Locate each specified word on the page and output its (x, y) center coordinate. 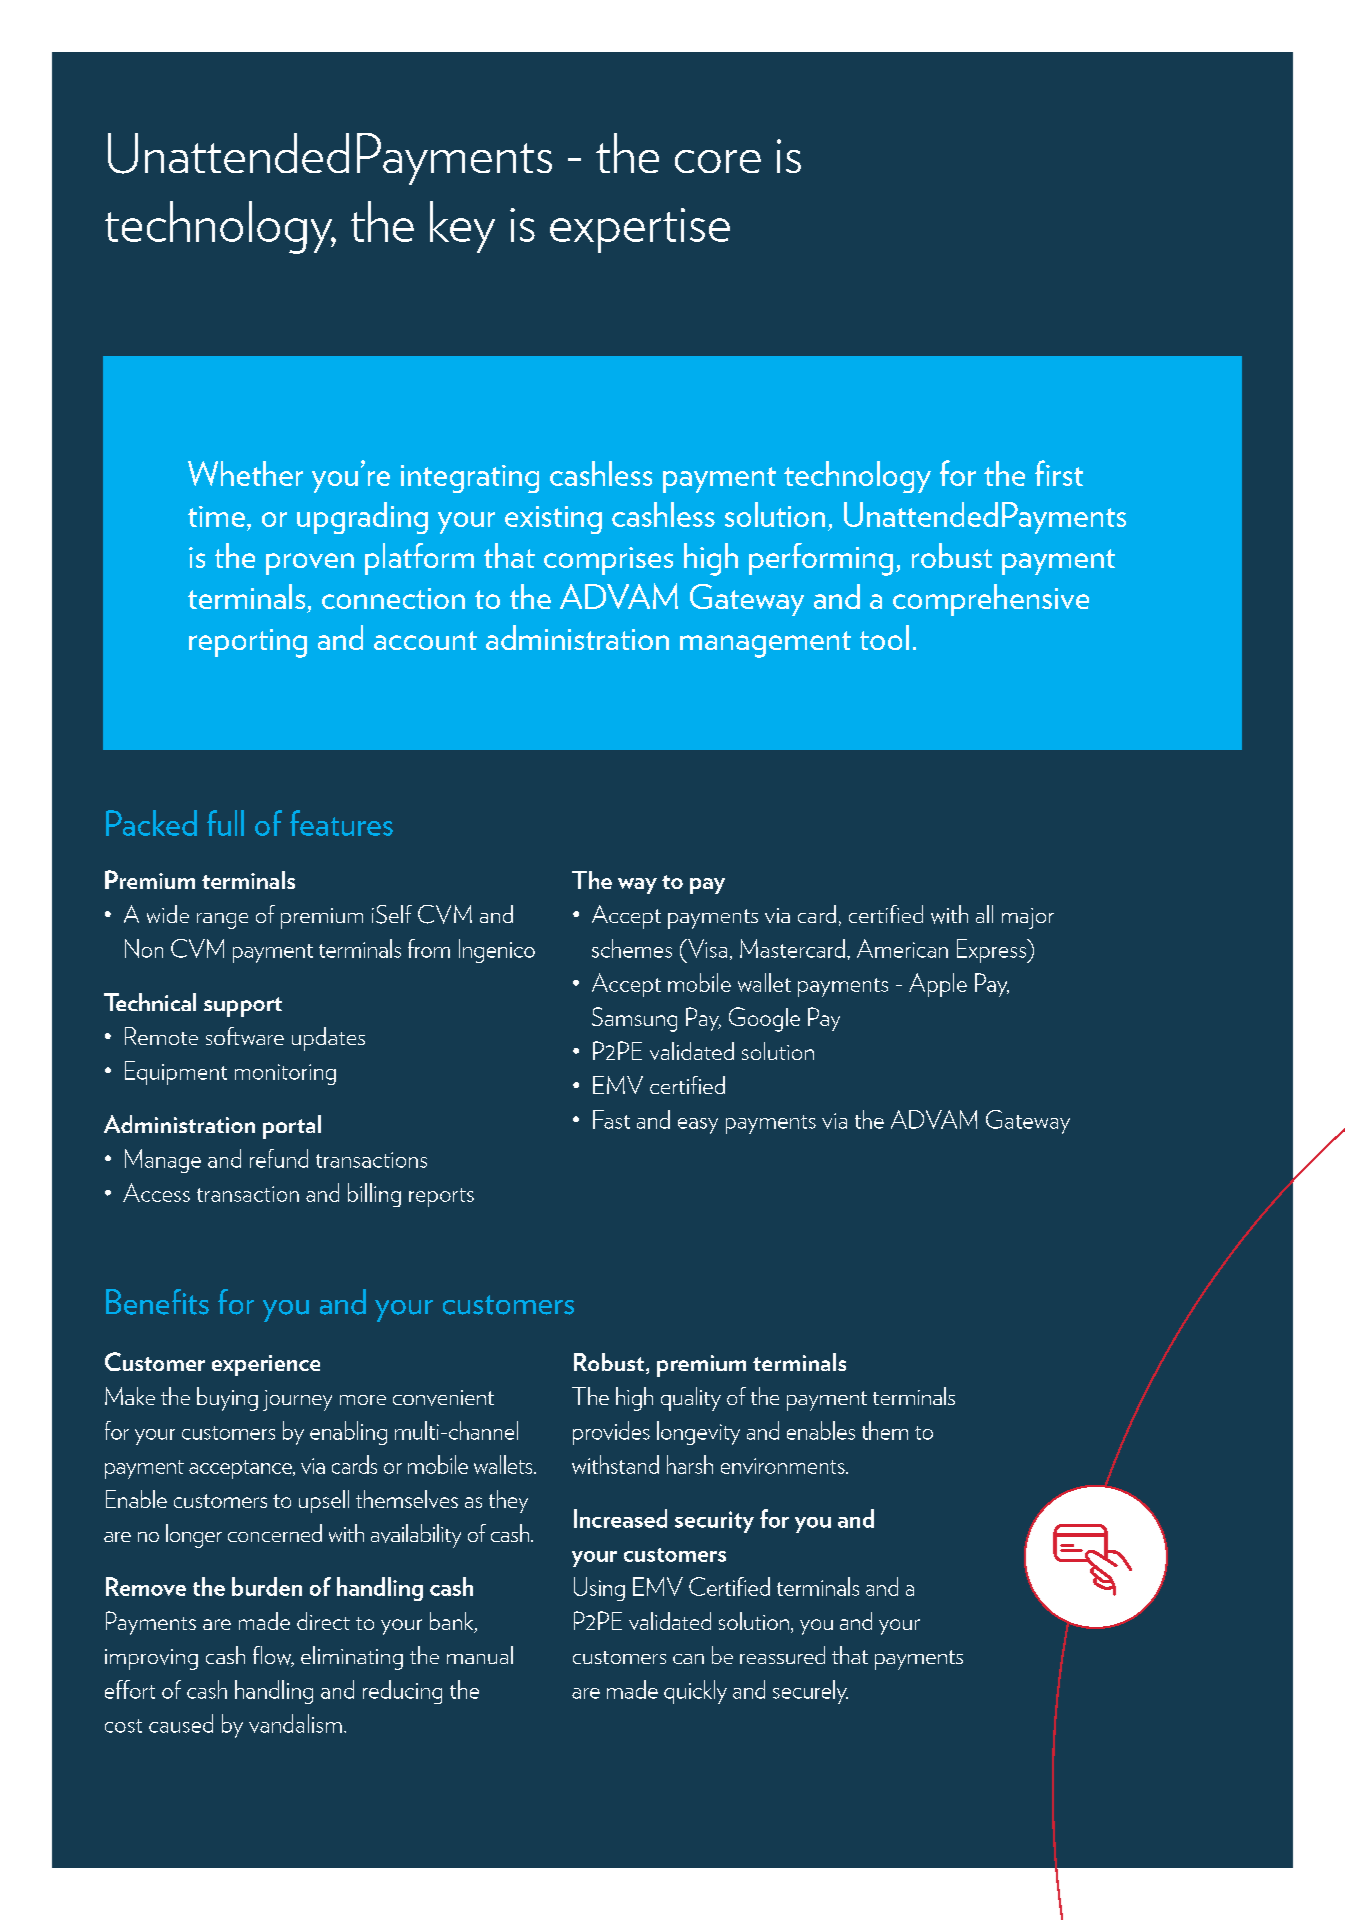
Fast (611, 1119)
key (462, 227)
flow (273, 1656)
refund (279, 1158)
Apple (938, 985)
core (718, 161)
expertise (640, 230)
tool (884, 637)
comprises (608, 561)
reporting (248, 643)
